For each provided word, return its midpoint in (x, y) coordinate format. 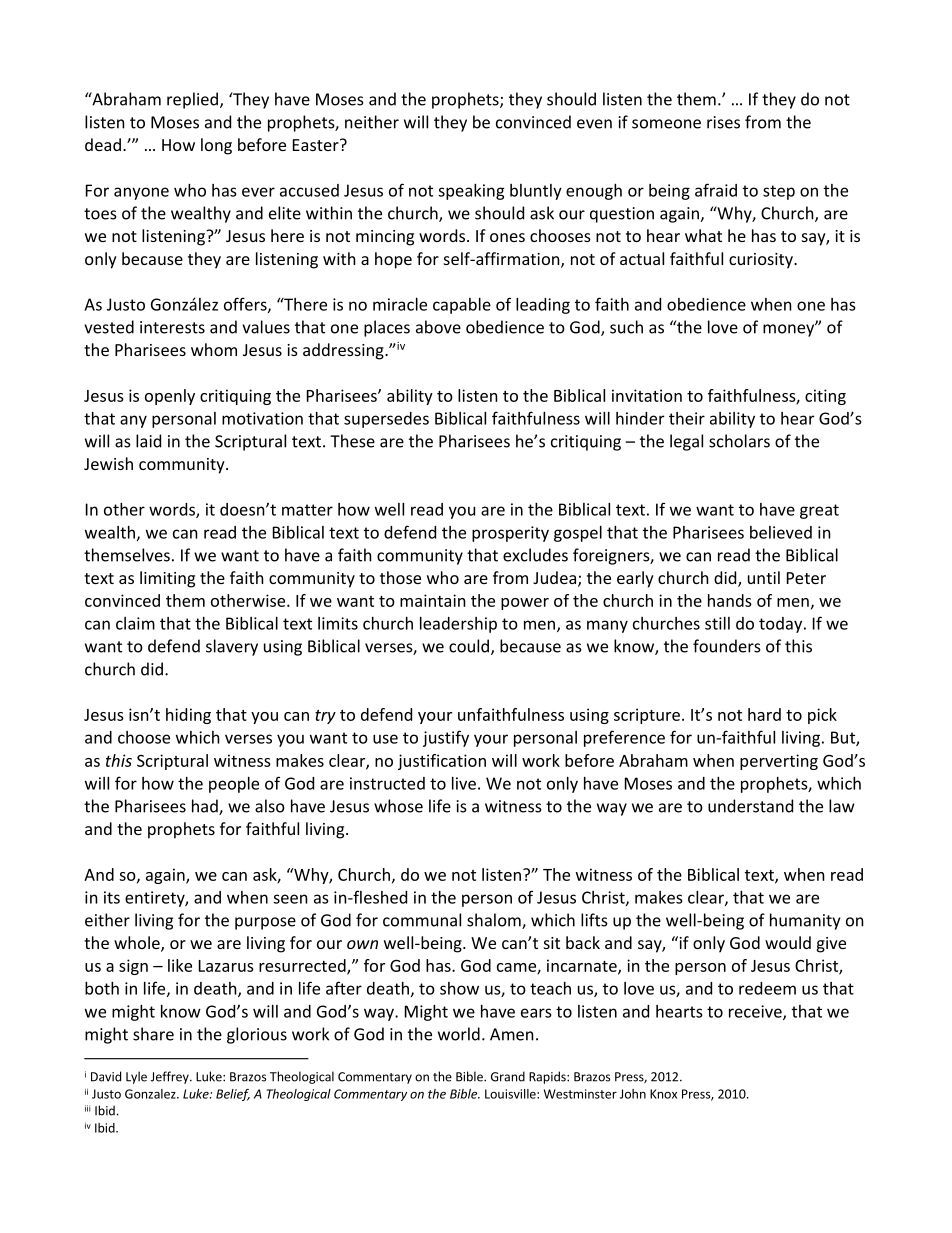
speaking (471, 192)
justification (442, 762)
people (234, 785)
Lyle (136, 1077)
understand (750, 806)
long (216, 146)
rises (723, 122)
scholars (739, 441)
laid (148, 441)
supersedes (386, 420)
